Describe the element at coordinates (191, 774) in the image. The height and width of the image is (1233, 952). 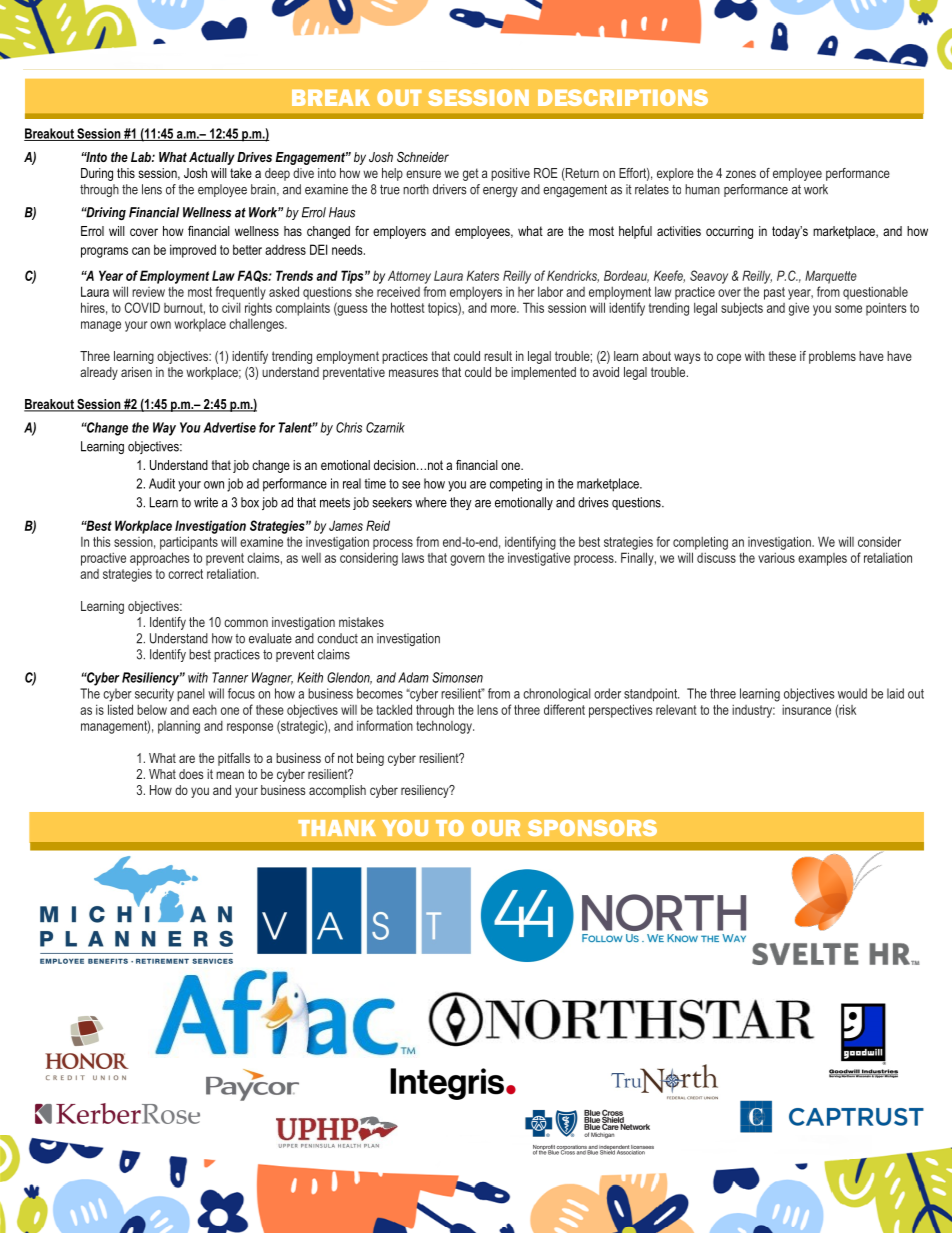
I see `does` at that location.
